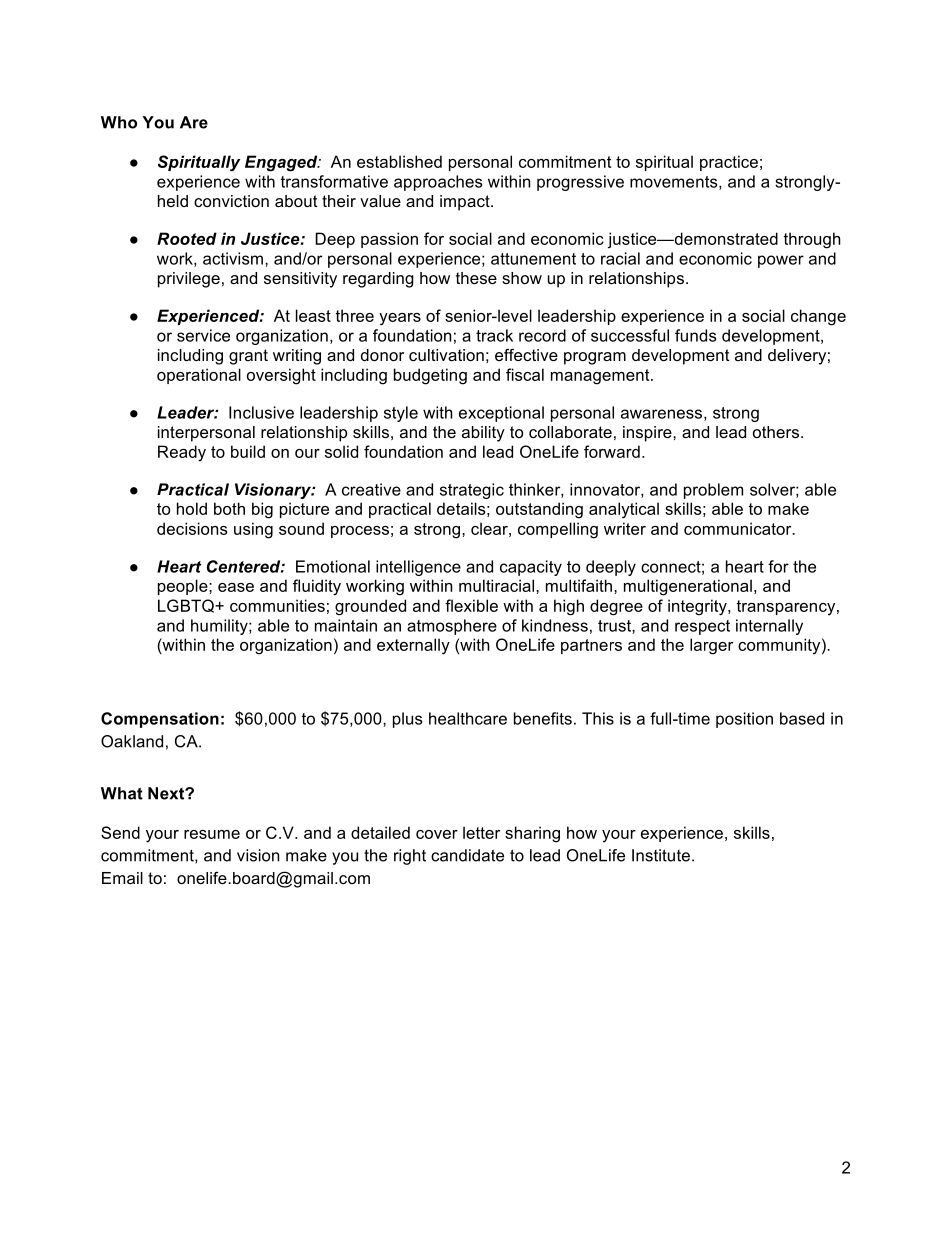  I want to click on strategic, so click(472, 491).
